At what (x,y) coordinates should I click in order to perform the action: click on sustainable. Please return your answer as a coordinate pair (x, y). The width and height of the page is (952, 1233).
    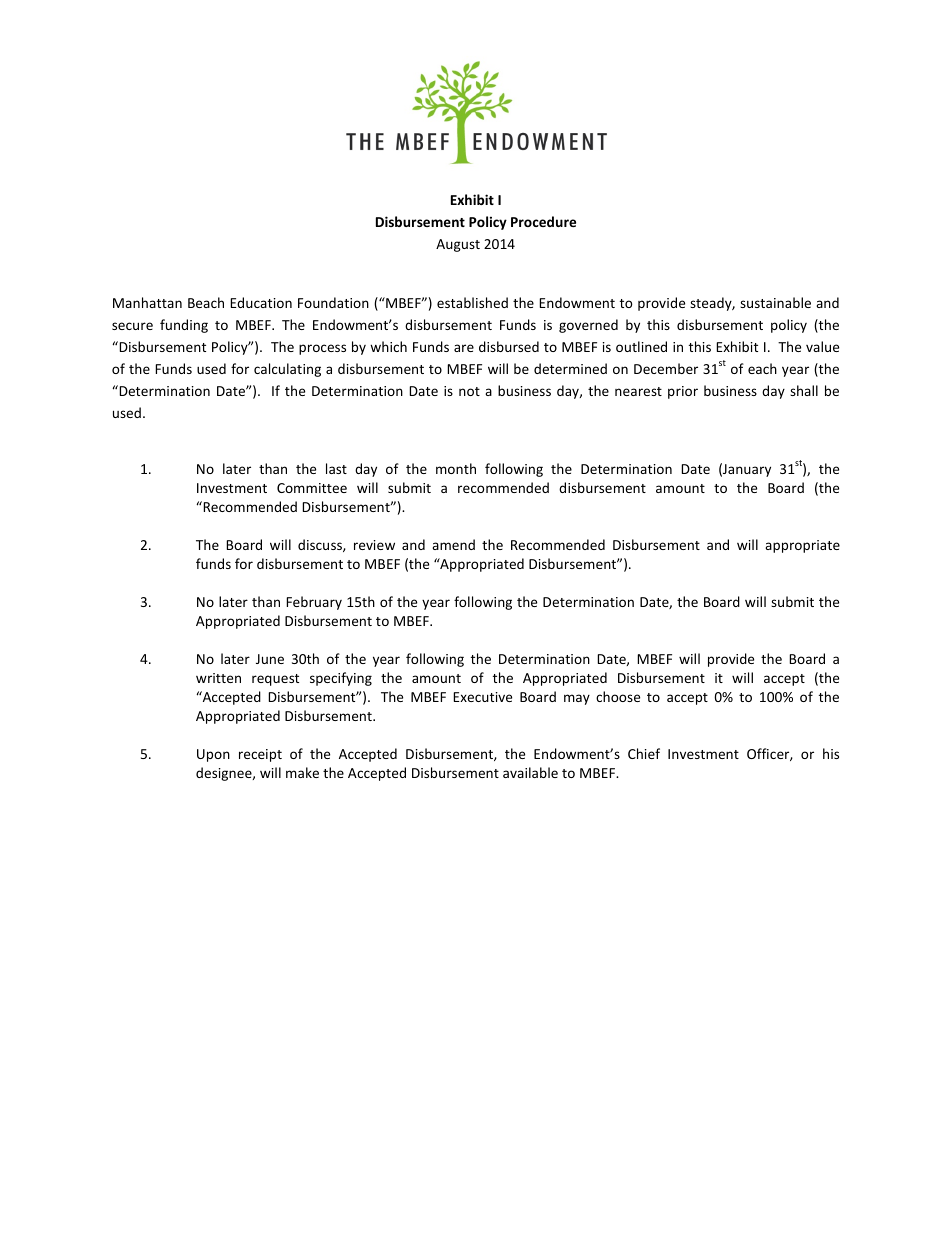
    Looking at the image, I should click on (775, 302).
